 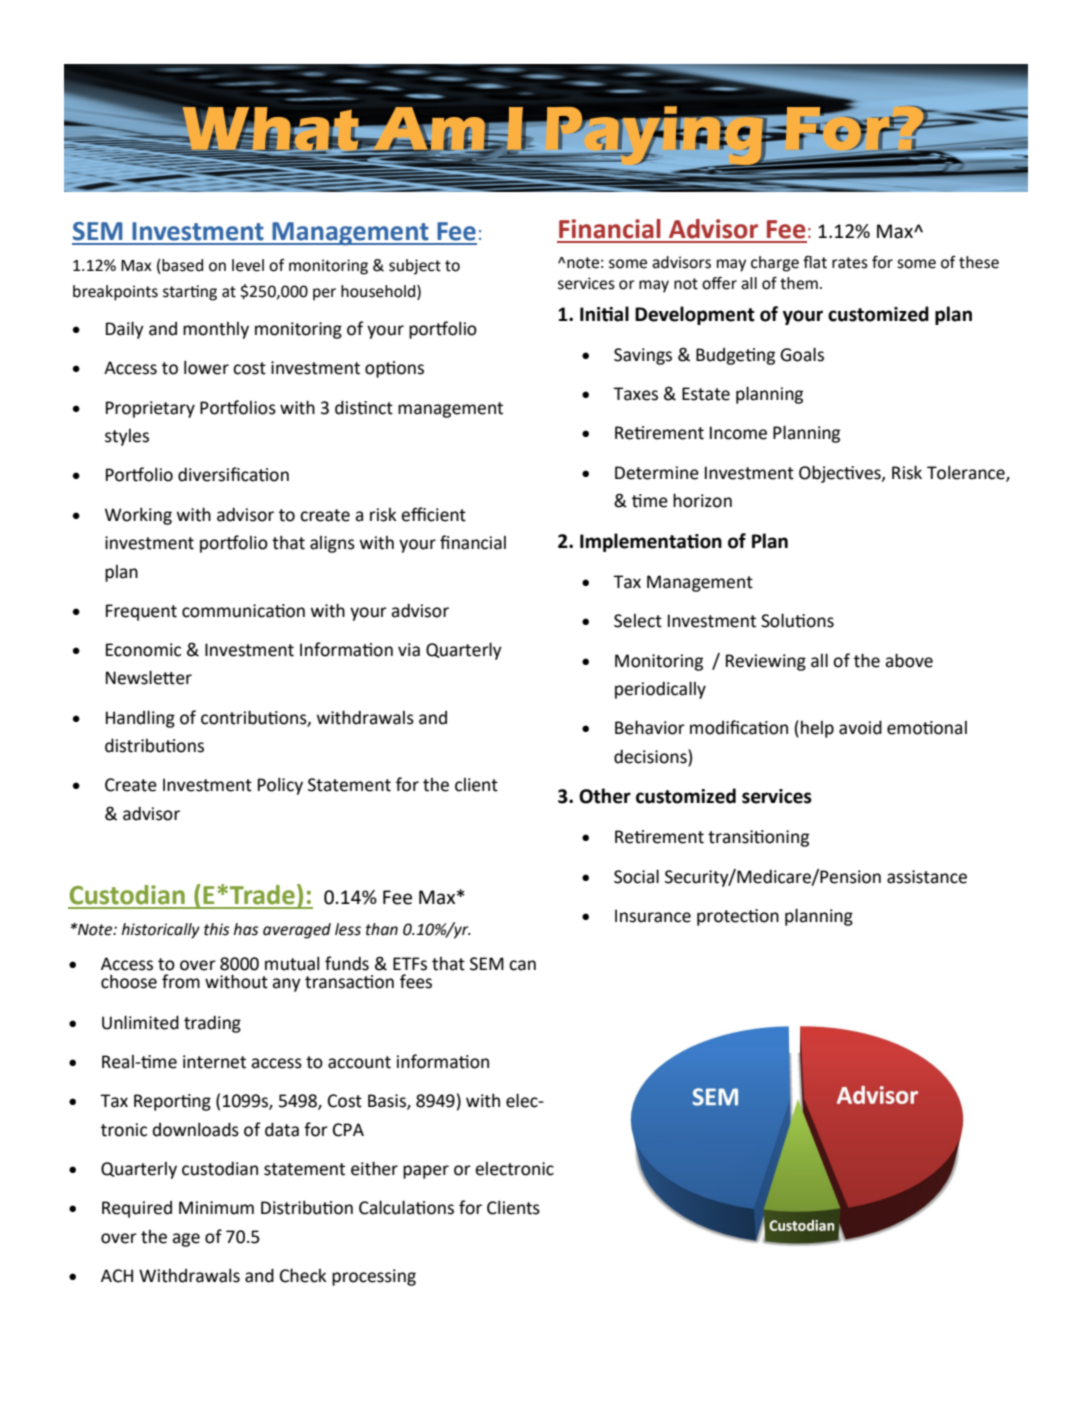 I want to click on Calculations, so click(x=406, y=1207).
